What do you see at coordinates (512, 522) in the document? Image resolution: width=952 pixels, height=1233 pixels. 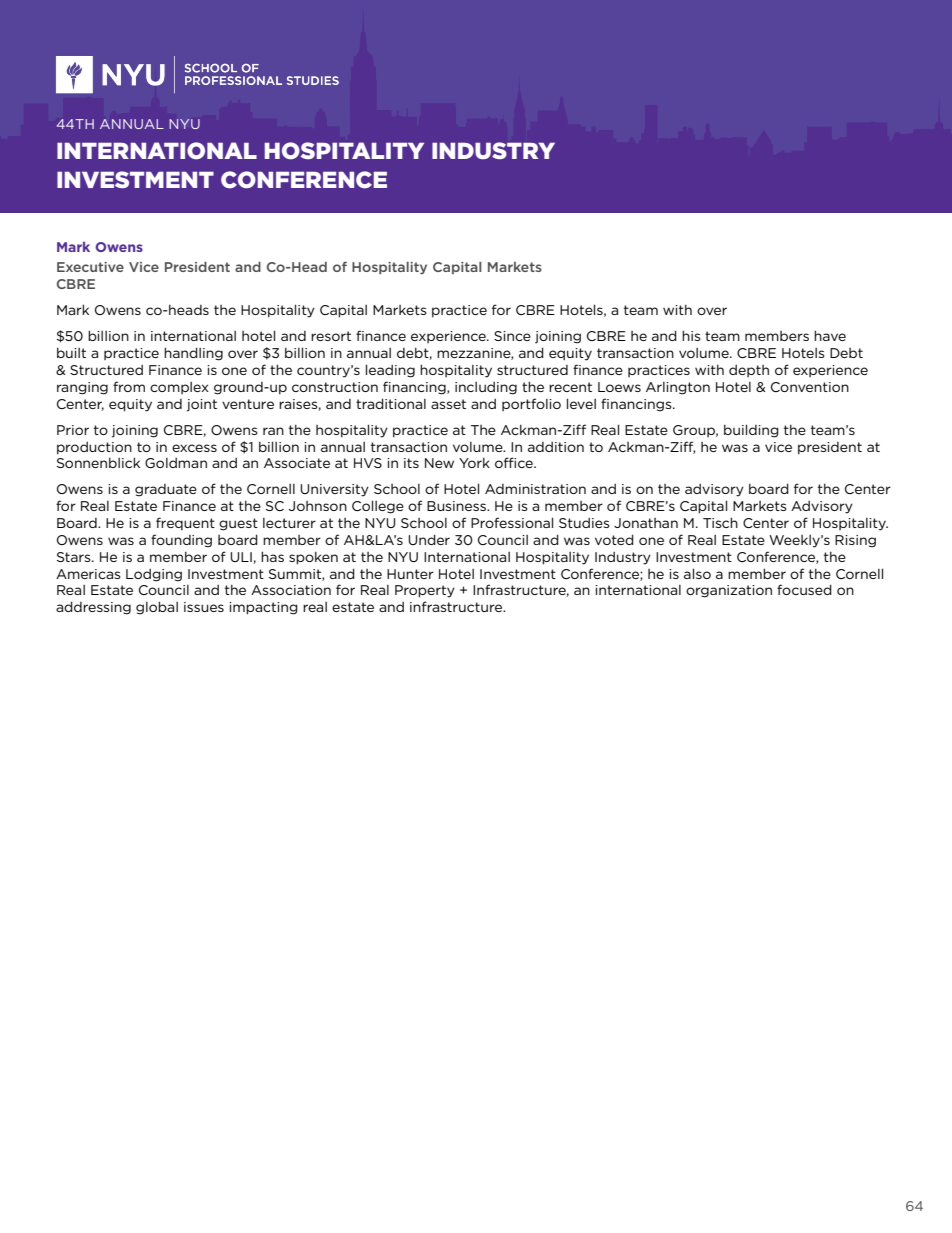 I see `Professional` at bounding box center [512, 522].
